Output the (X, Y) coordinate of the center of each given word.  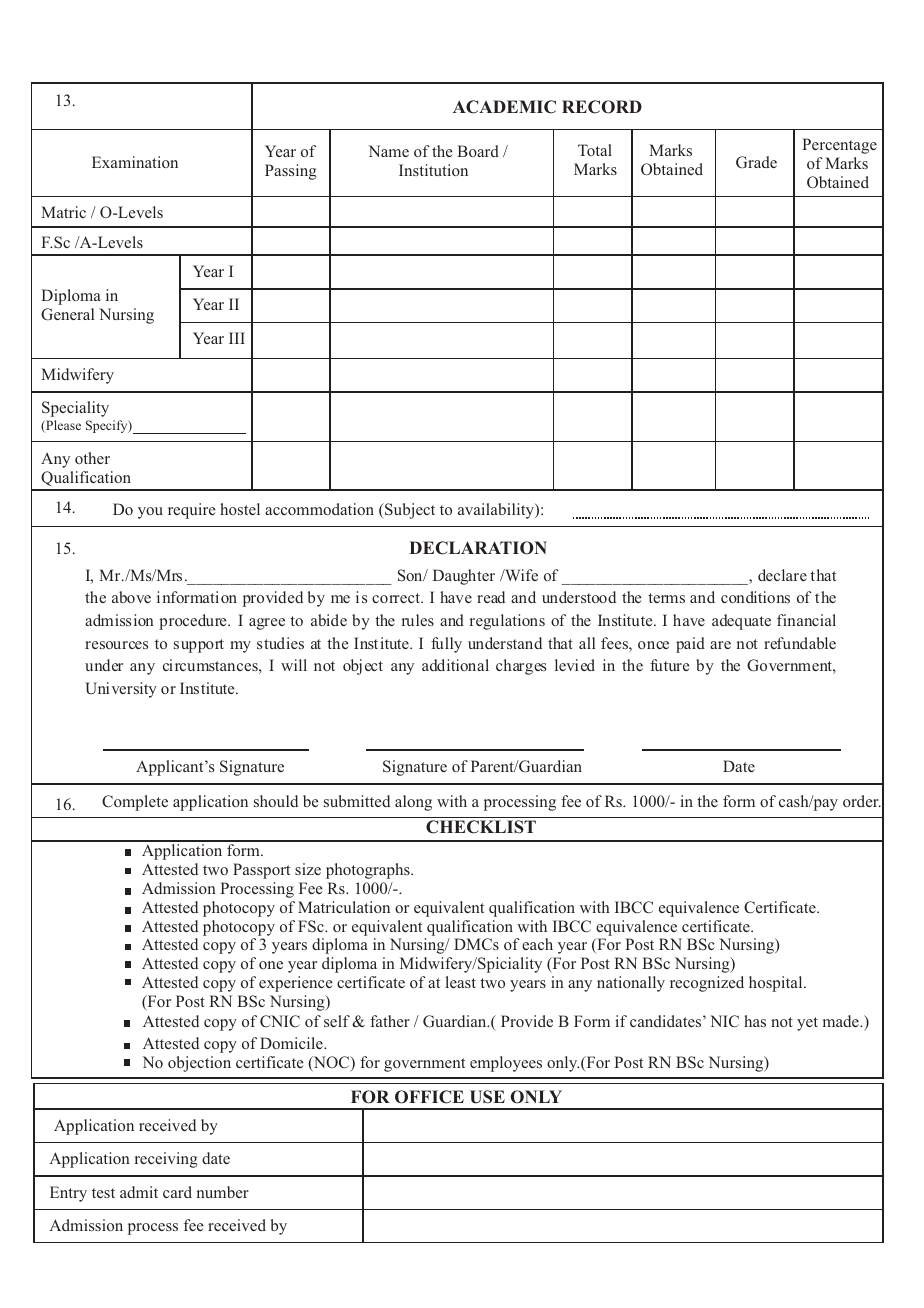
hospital (777, 984)
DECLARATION (478, 548)
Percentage (839, 146)
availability (497, 511)
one (271, 965)
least (461, 982)
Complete (135, 803)
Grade (756, 162)
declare (782, 575)
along (413, 803)
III (237, 338)
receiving (166, 1160)
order (862, 801)
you (150, 513)
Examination (135, 162)
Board (478, 151)
